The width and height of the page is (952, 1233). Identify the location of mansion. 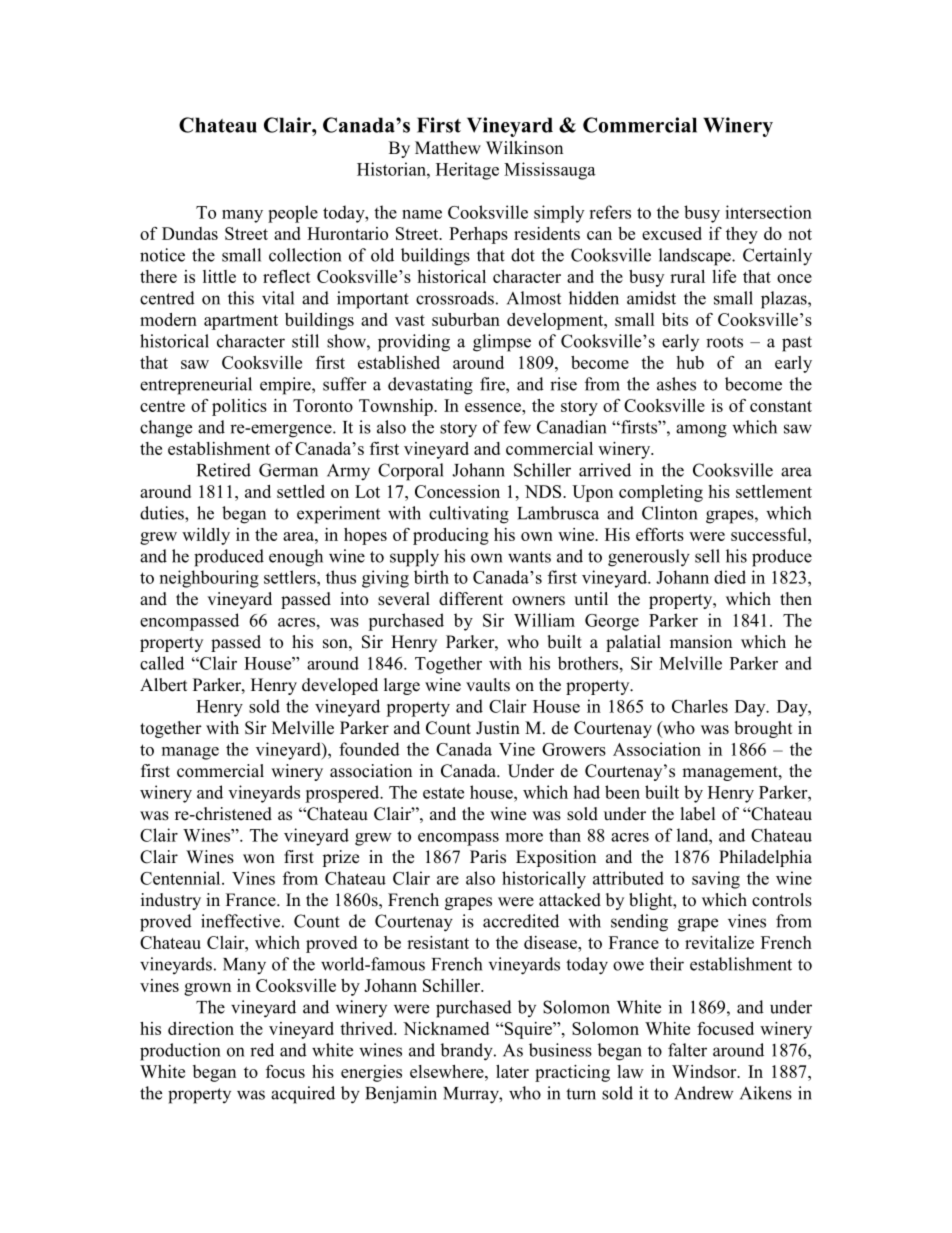
(701, 642).
